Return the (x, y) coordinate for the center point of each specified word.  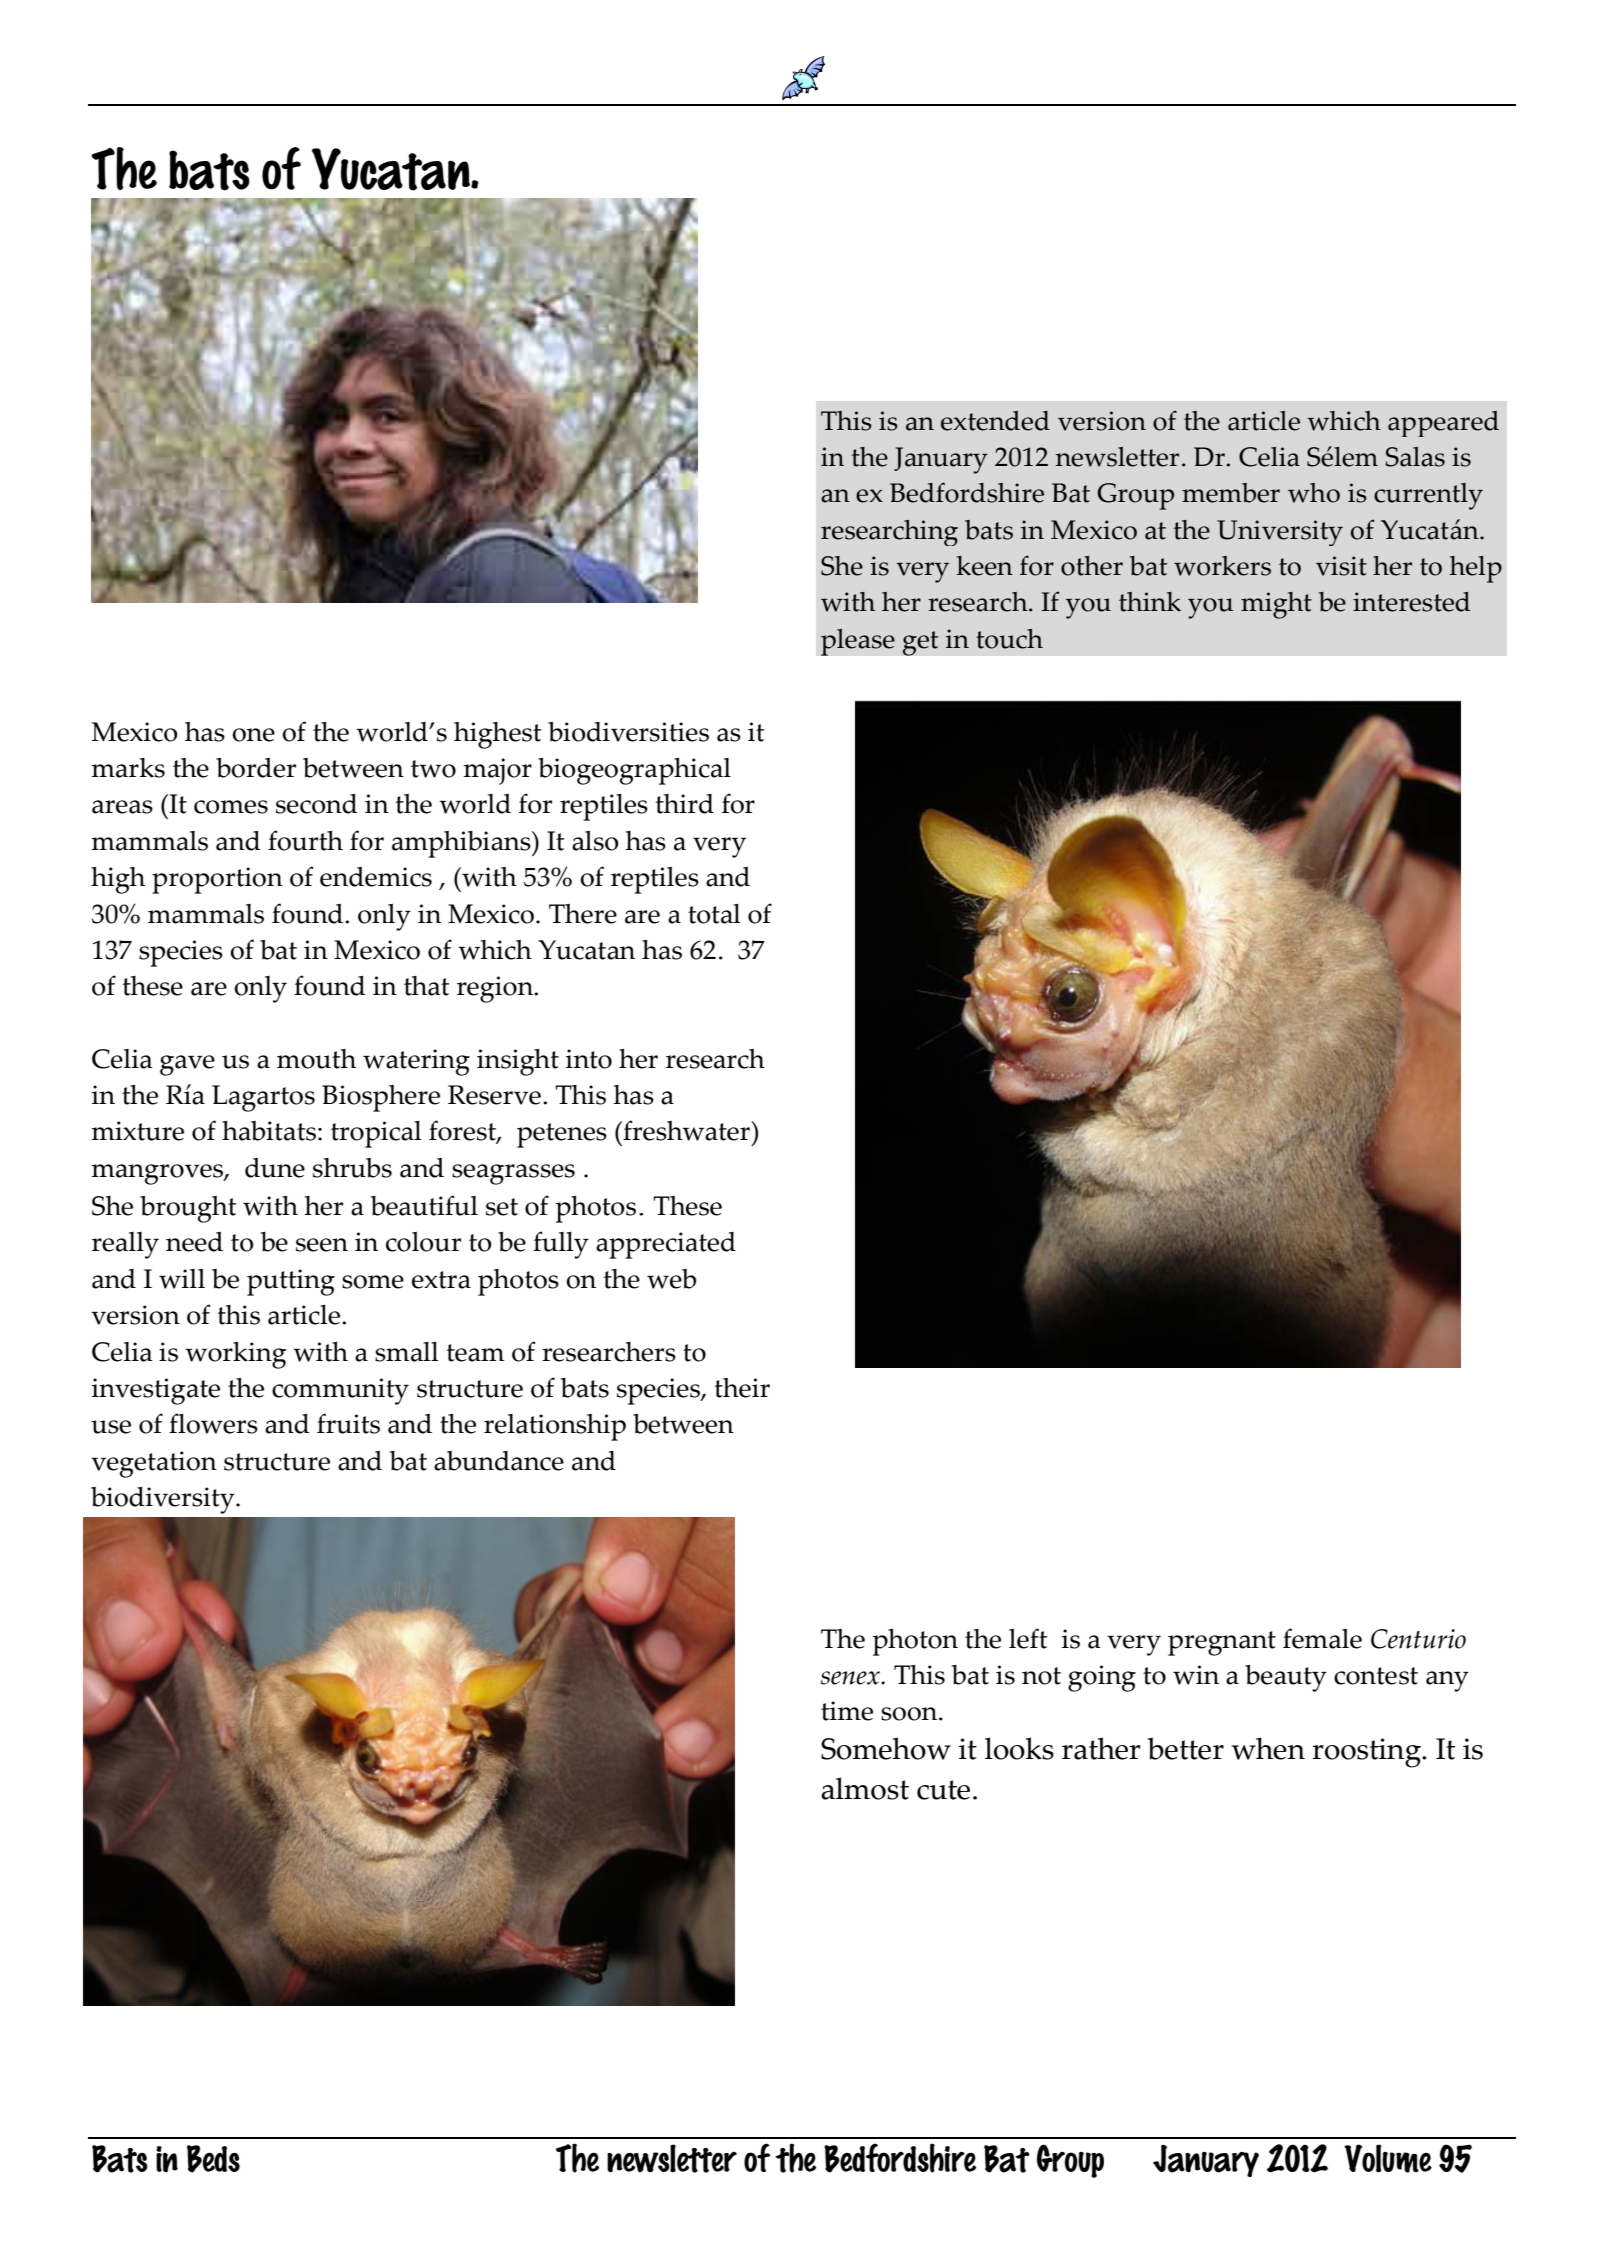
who (1314, 493)
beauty (1286, 1678)
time (847, 1711)
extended (995, 421)
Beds (213, 2159)
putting (291, 1282)
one (253, 735)
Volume (1388, 2158)
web (671, 1279)
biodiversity (164, 1500)
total (714, 914)
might (1276, 605)
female (1322, 1638)
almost (865, 1788)
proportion (217, 880)
